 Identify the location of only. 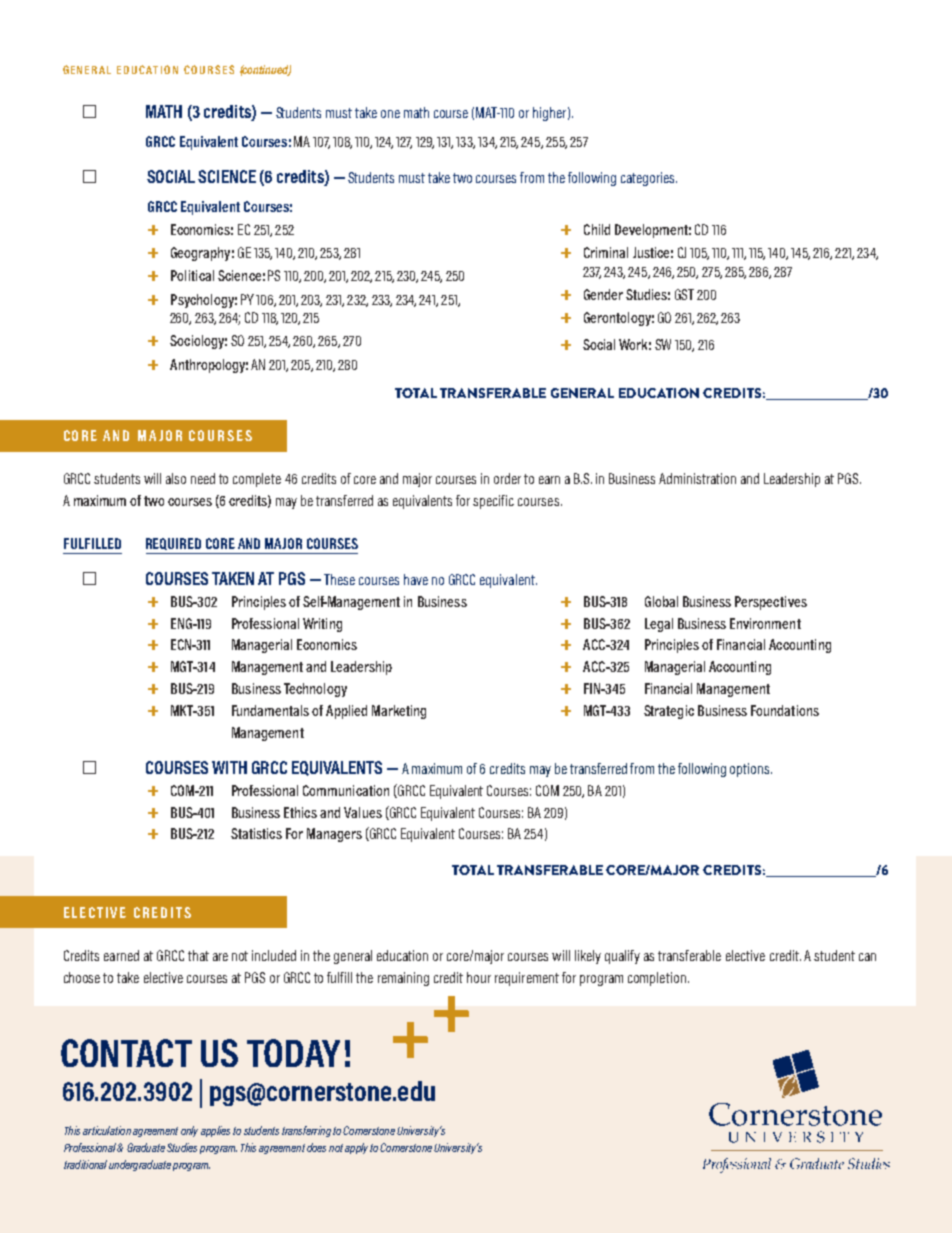
(189, 1131).
